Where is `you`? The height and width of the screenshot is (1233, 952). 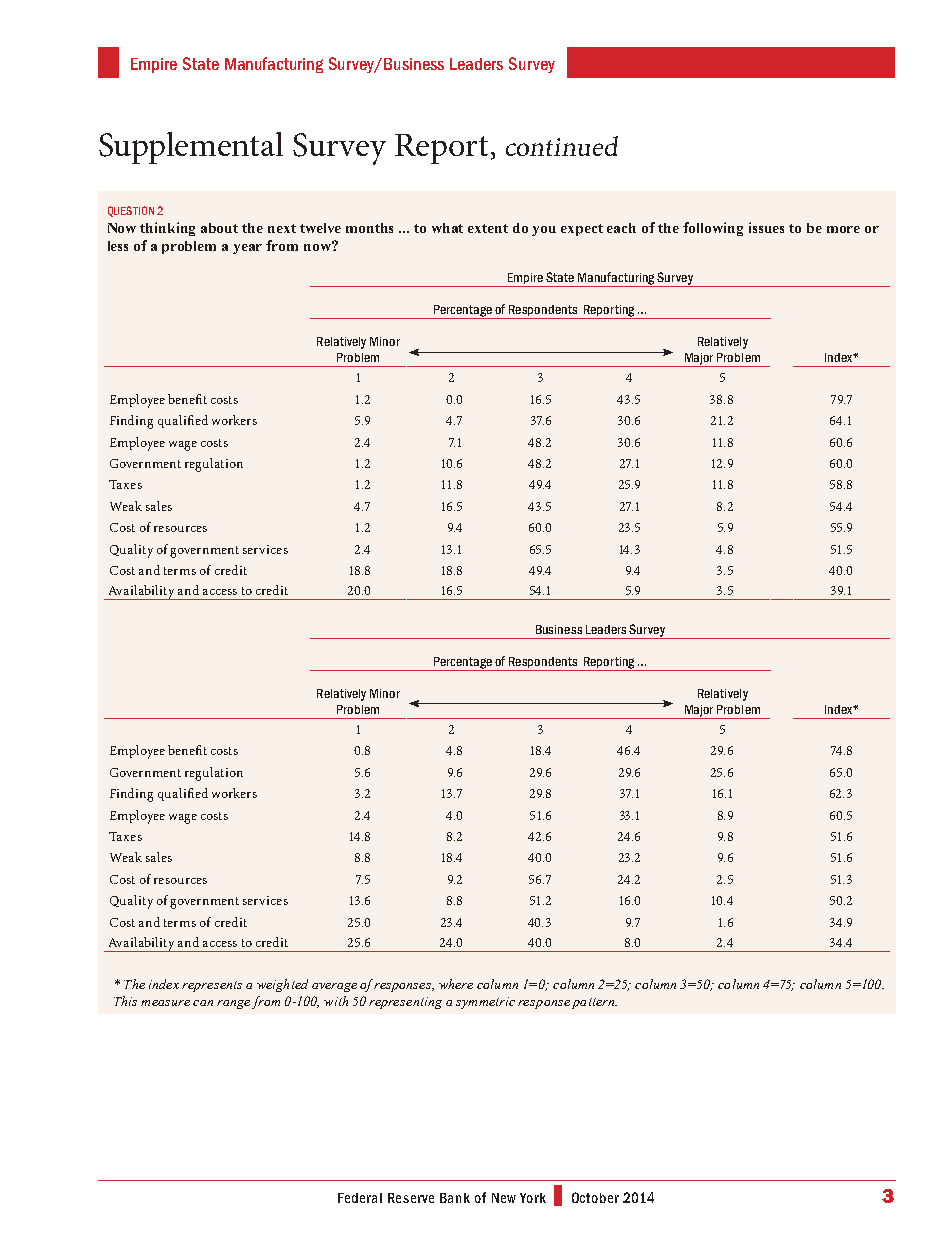 you is located at coordinates (544, 231).
